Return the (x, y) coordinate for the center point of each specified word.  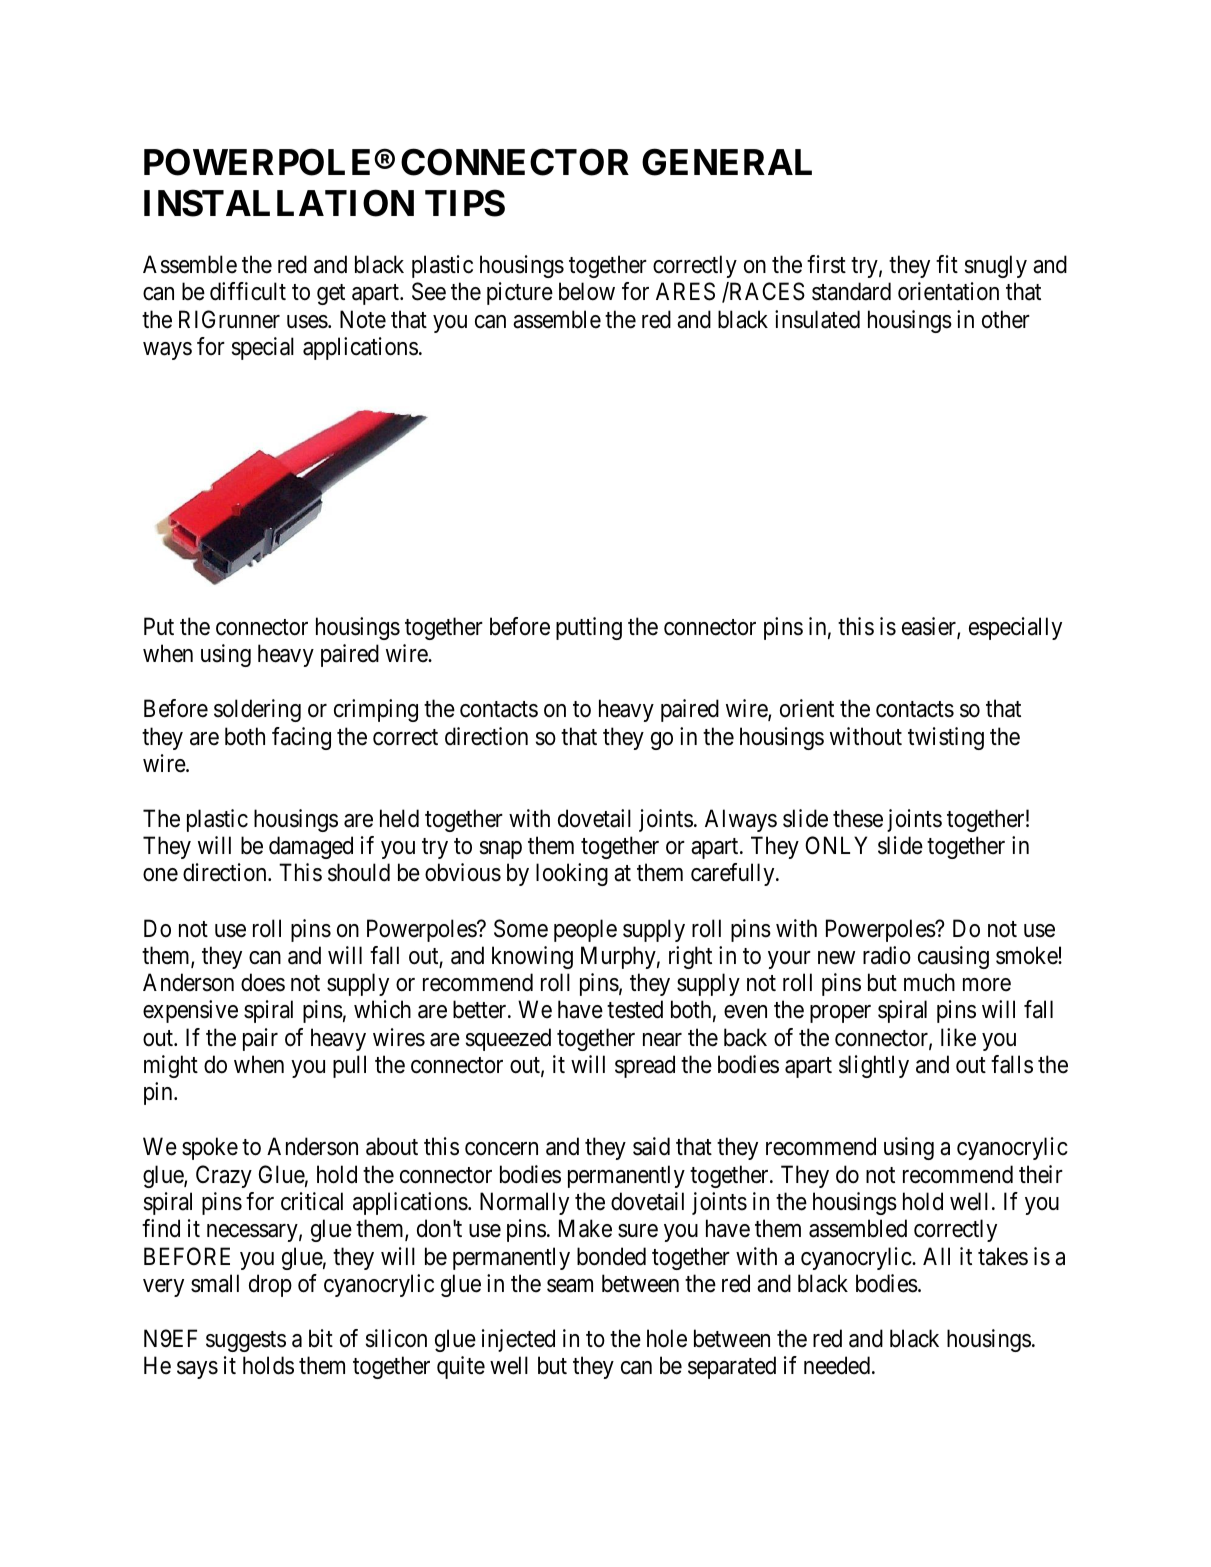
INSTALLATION (279, 203)
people (585, 930)
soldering (257, 710)
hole (667, 1338)
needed (838, 1365)
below (587, 291)
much (929, 982)
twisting (946, 738)
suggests (246, 1341)
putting (589, 628)
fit (947, 264)
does (263, 982)
